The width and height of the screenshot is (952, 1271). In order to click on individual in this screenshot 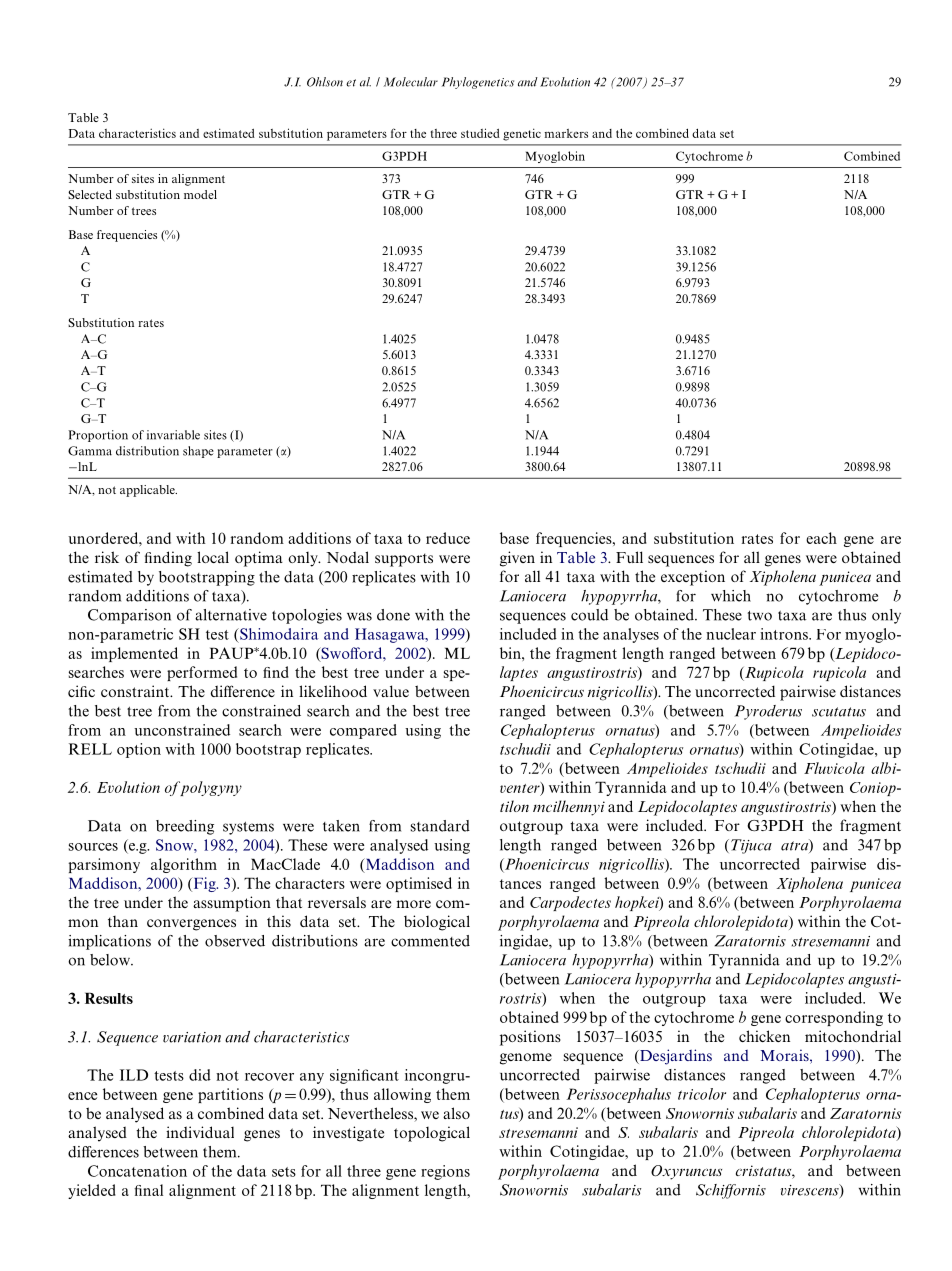, I will do `click(200, 1132)`.
